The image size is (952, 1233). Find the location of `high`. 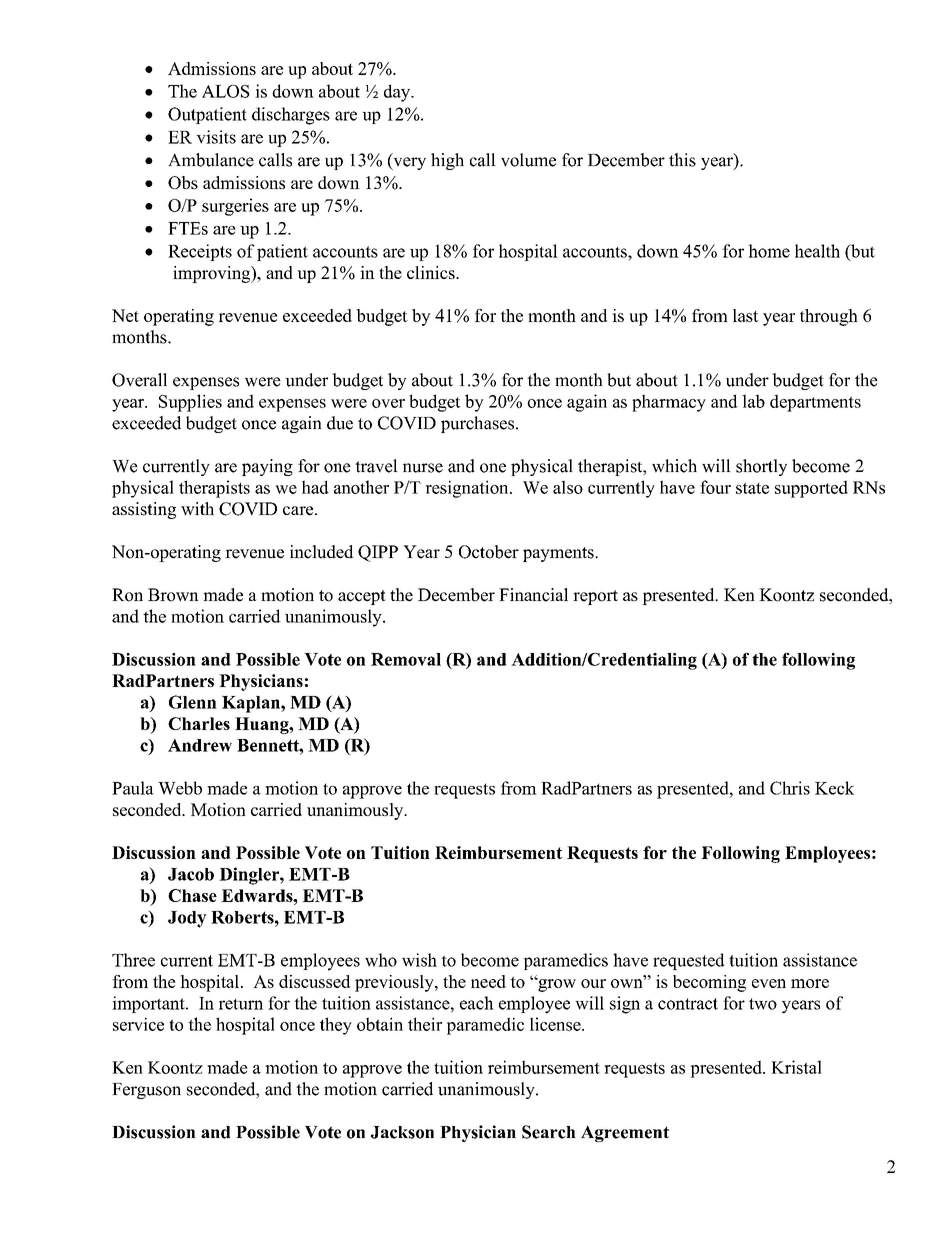

high is located at coordinates (447, 161).
